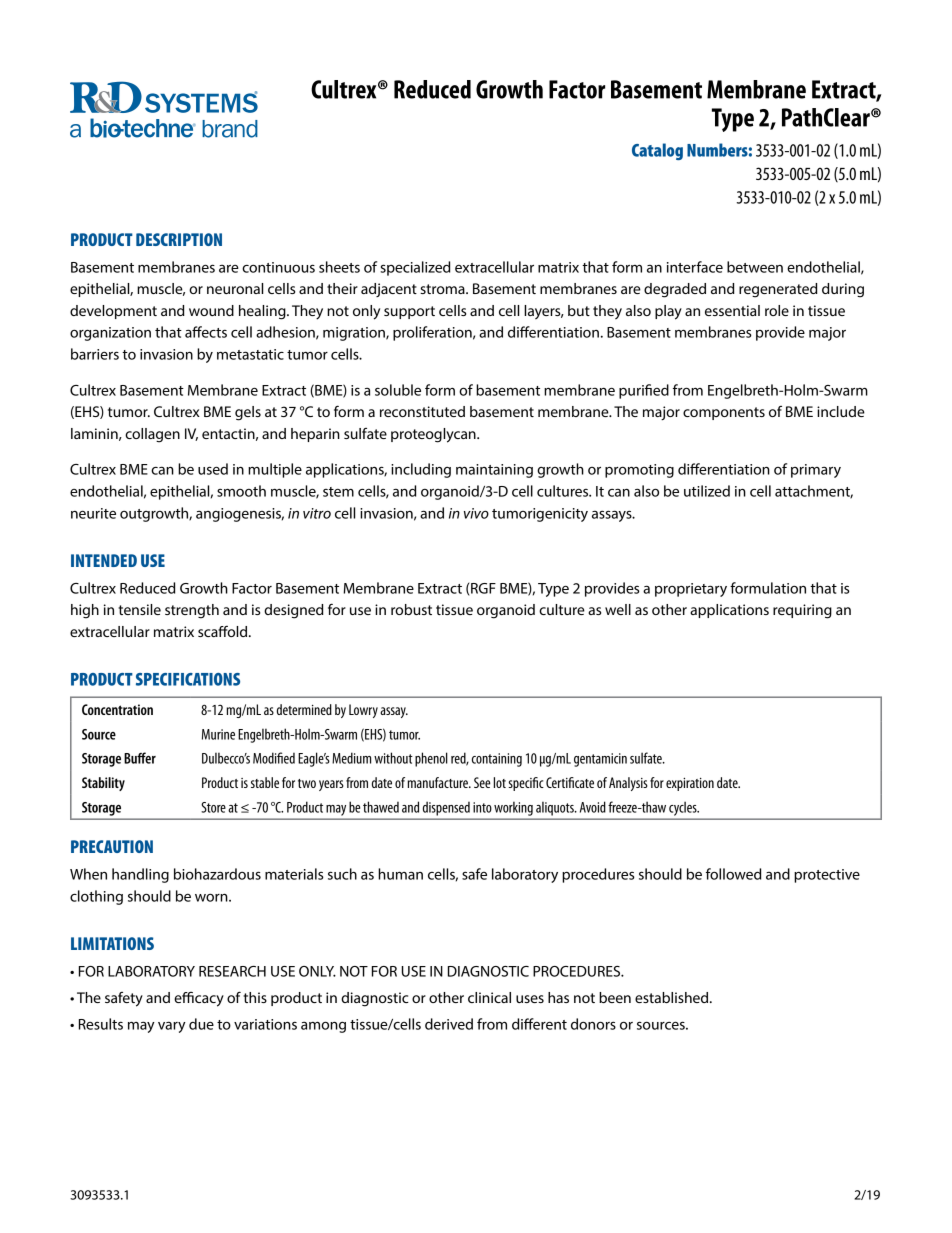 Image resolution: width=952 pixels, height=1233 pixels. Describe the element at coordinates (415, 268) in the document. I see `specialized` at that location.
